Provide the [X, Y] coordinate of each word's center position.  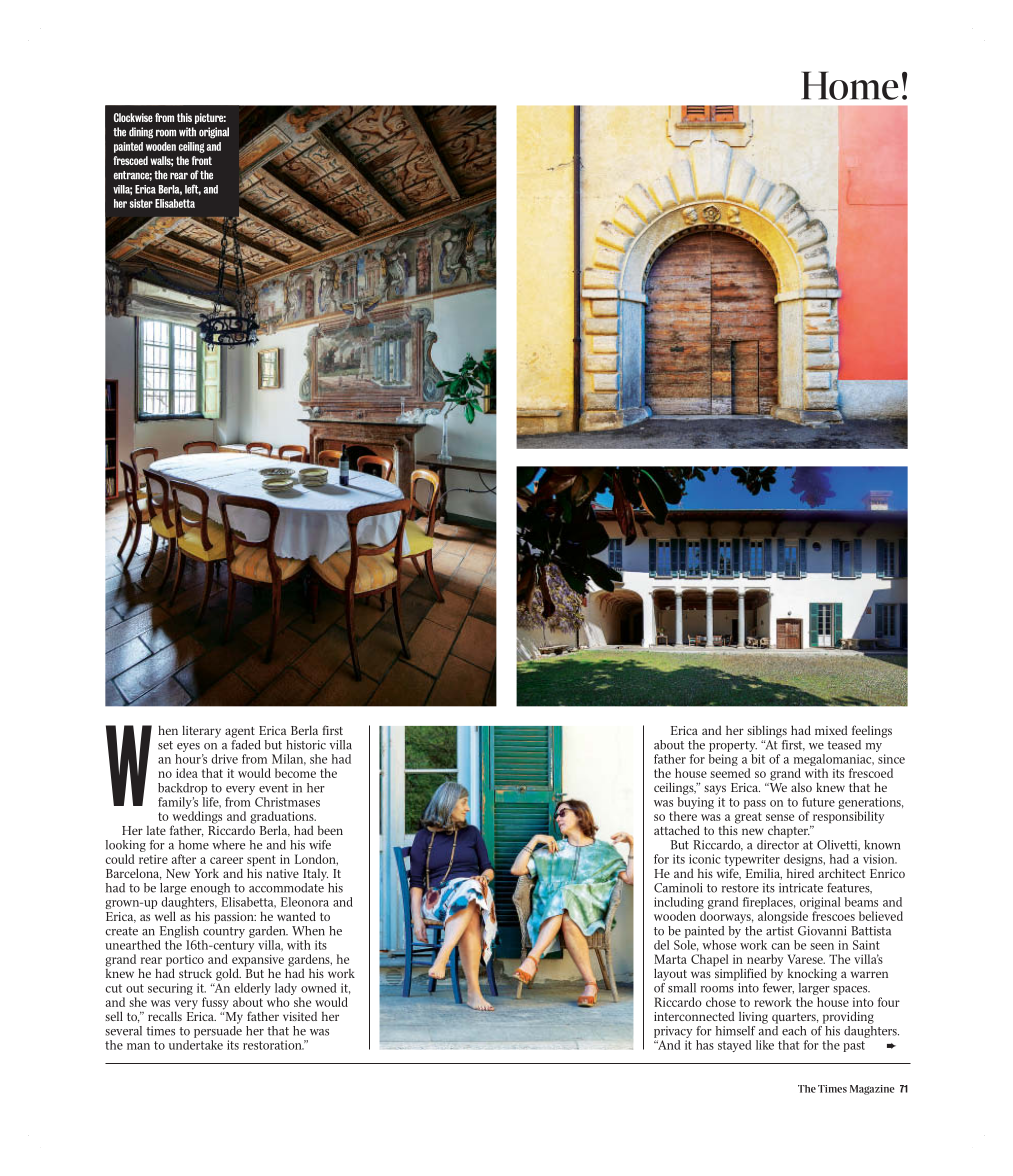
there [683, 816]
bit [758, 759]
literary [201, 731]
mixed [831, 730]
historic [306, 745]
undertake [196, 1045]
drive [224, 759]
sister [141, 203]
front [202, 160]
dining [141, 133]
